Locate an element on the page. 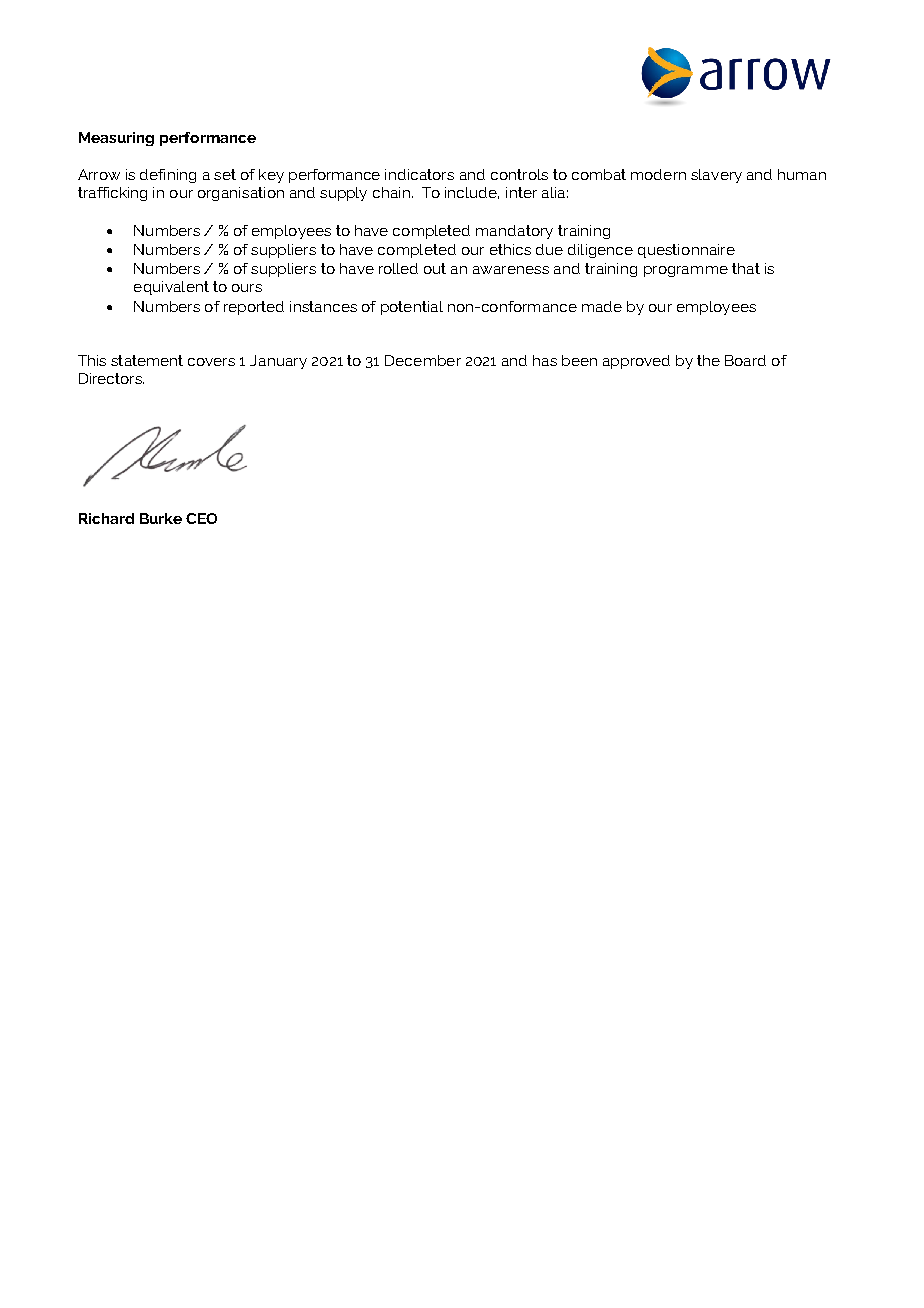  the is located at coordinates (708, 360).
